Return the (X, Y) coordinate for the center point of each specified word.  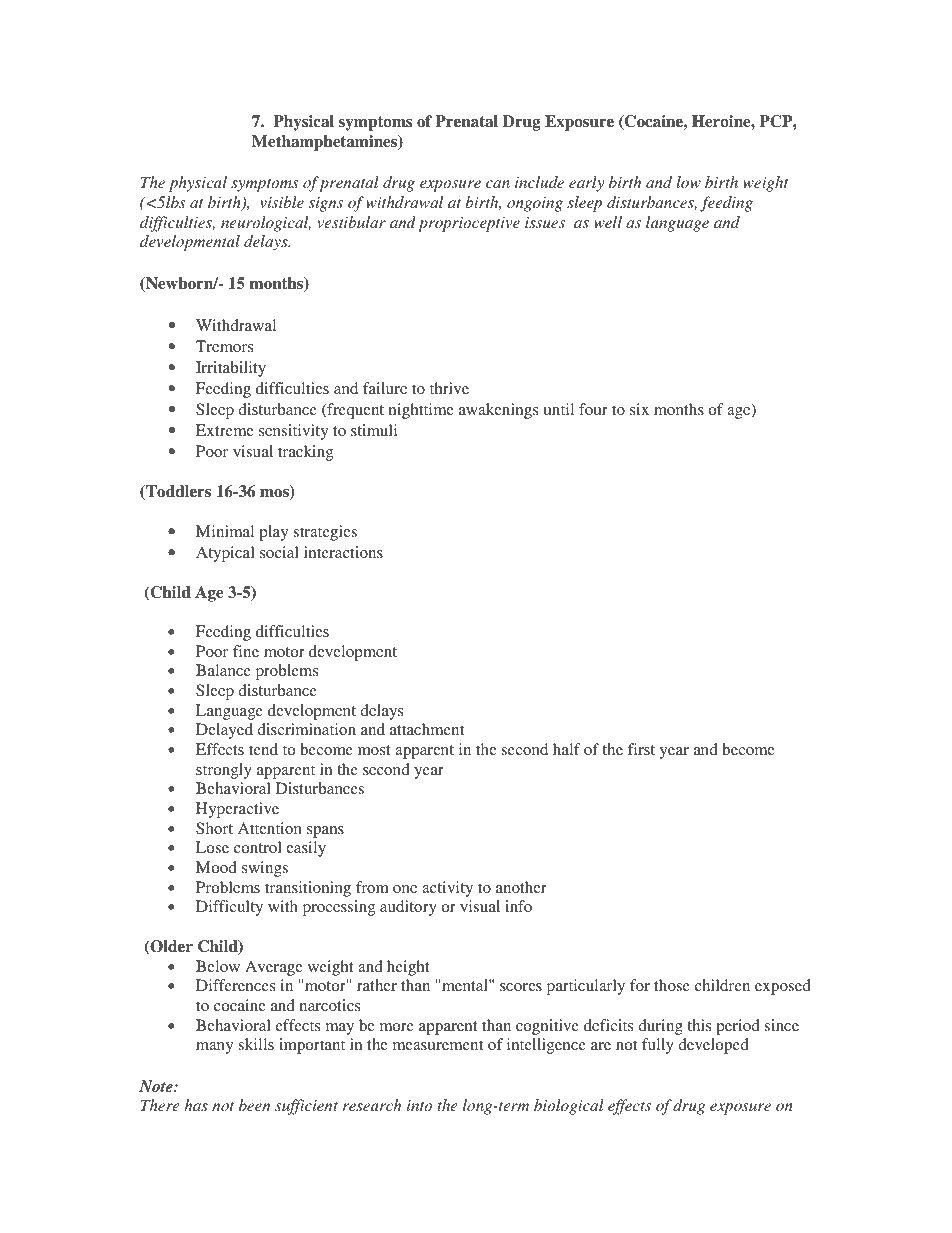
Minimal (225, 531)
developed (713, 1046)
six (639, 409)
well (608, 222)
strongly (224, 771)
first (641, 749)
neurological (266, 224)
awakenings (498, 411)
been (254, 1105)
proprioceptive (469, 224)
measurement (438, 1045)
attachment (427, 729)
